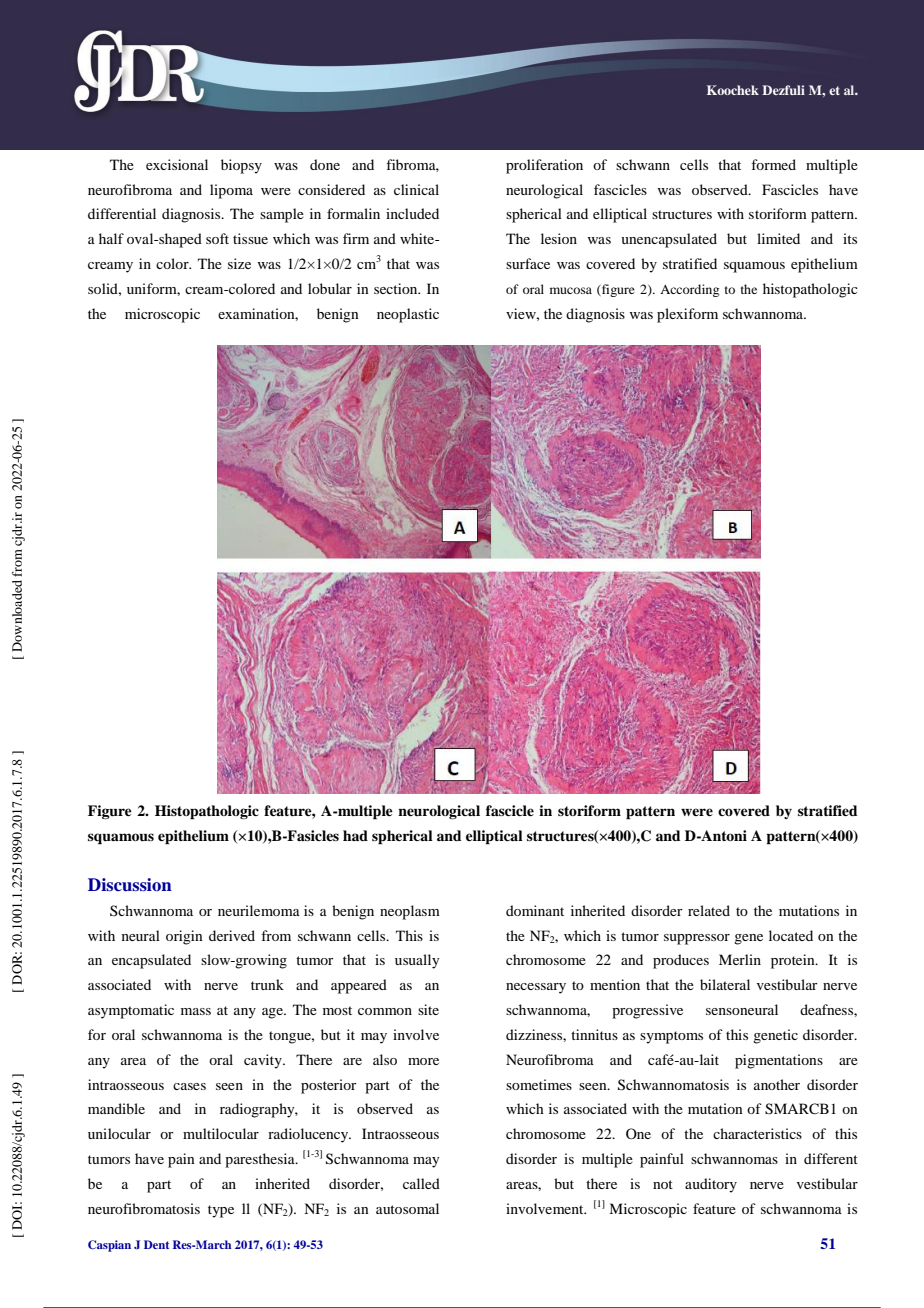 The width and height of the screenshot is (924, 1308). What do you see at coordinates (417, 961) in the screenshot?
I see `usually` at bounding box center [417, 961].
